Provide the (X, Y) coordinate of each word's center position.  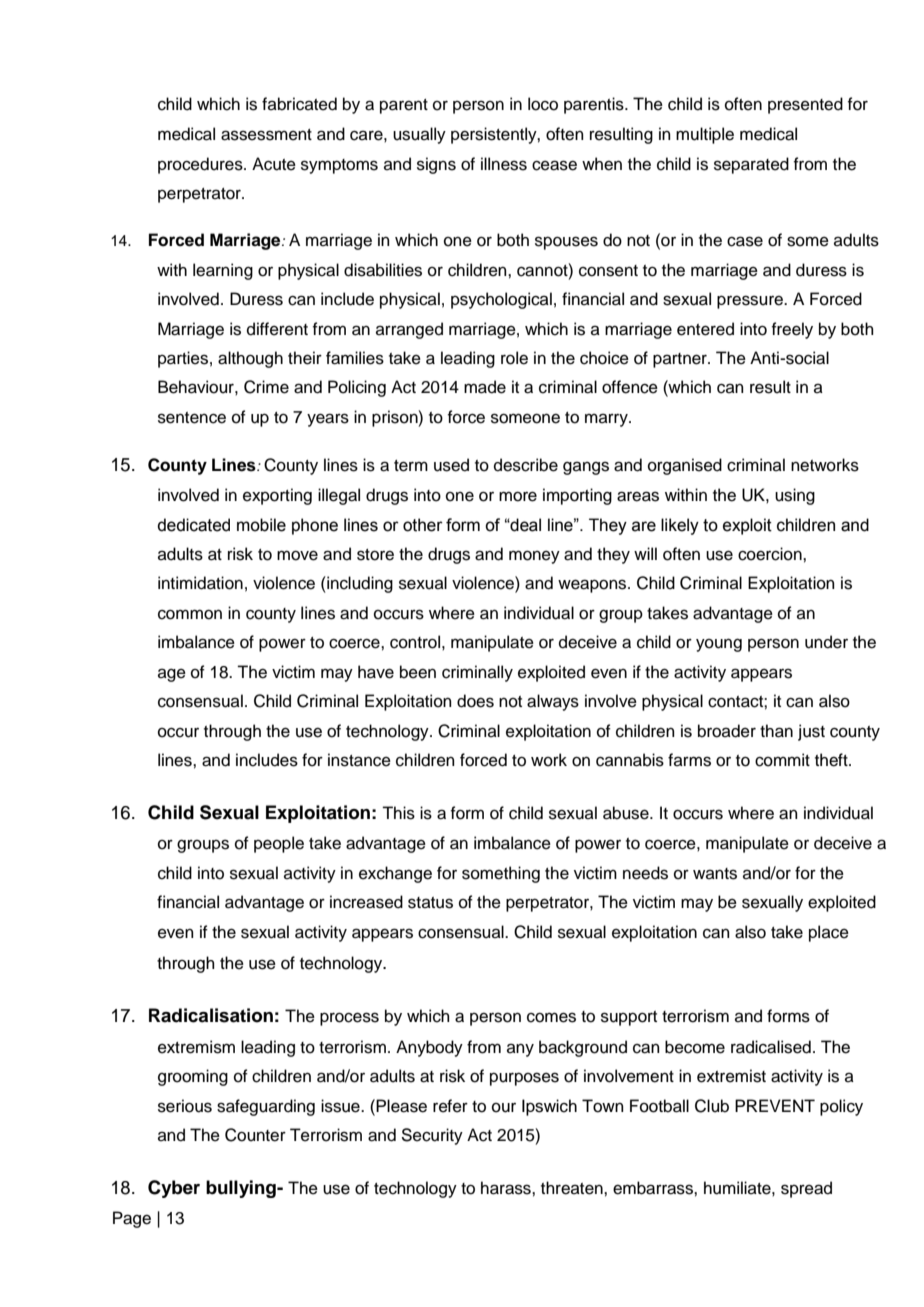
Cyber (174, 1189)
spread (806, 1189)
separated (751, 165)
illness (504, 164)
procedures (201, 165)
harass (507, 1188)
